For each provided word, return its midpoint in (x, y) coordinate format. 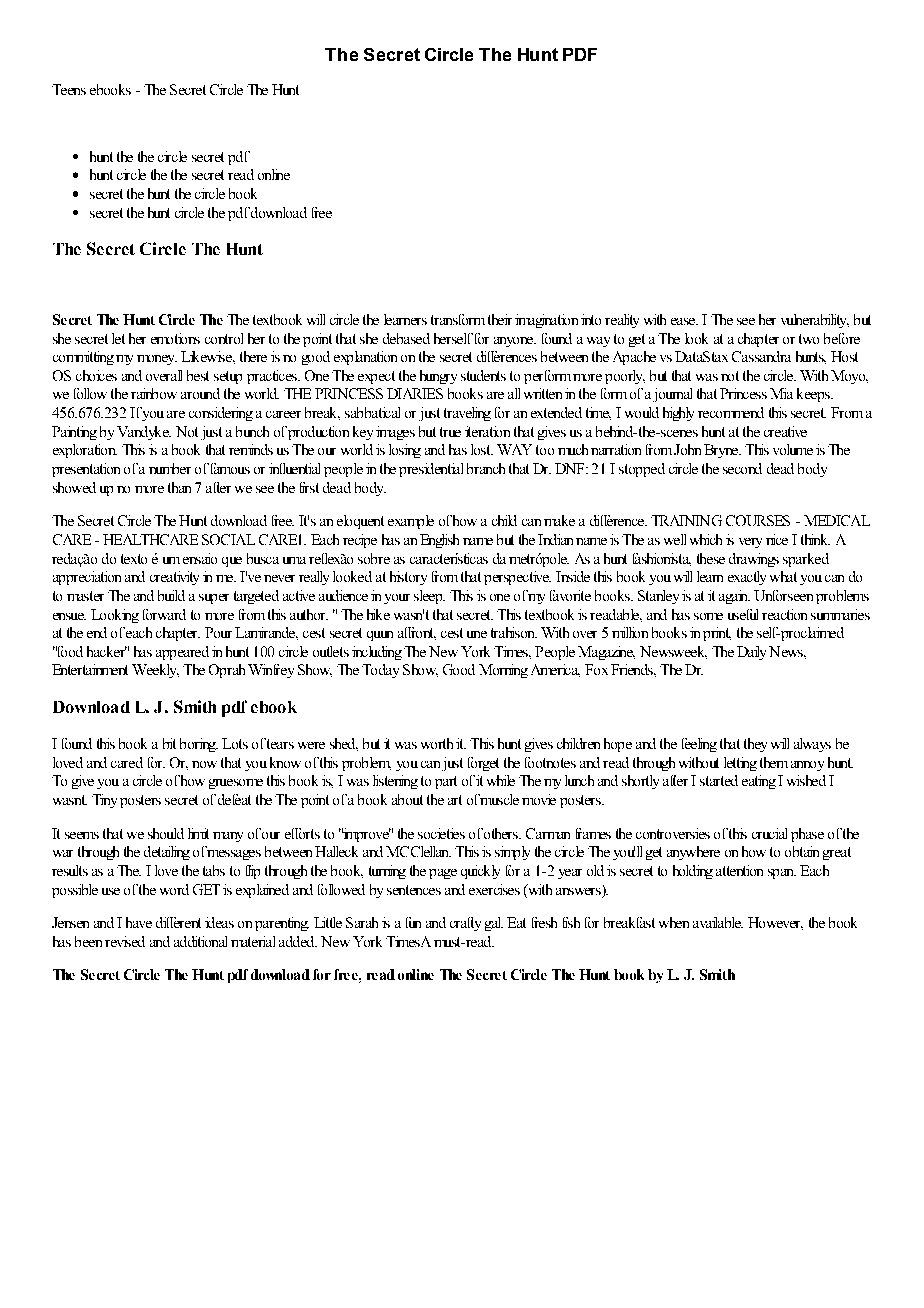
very (750, 543)
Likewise (207, 356)
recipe (360, 541)
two (809, 339)
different (178, 922)
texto (134, 559)
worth (437, 743)
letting (740, 764)
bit (169, 743)
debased (406, 338)
